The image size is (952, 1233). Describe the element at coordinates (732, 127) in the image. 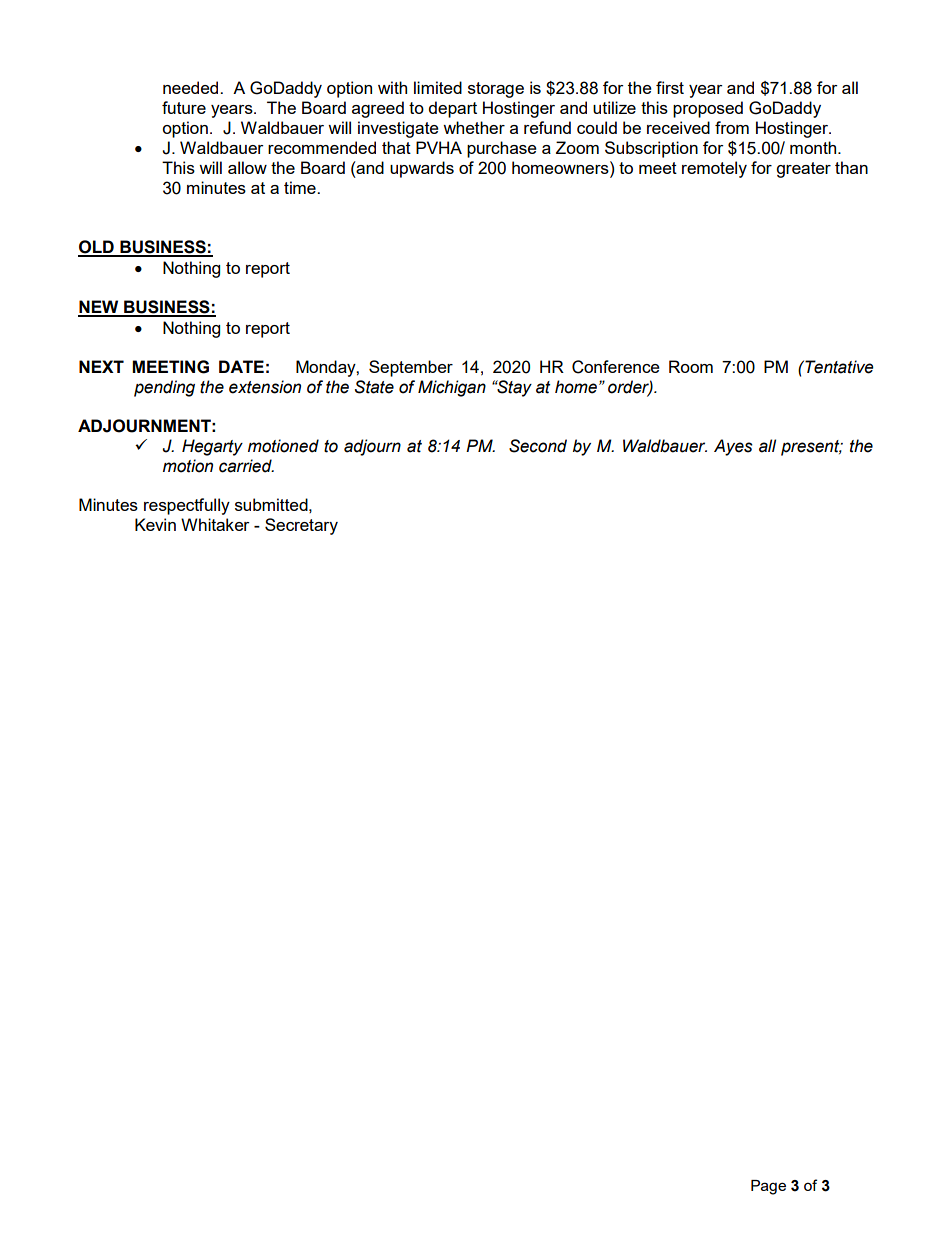

I see `from` at that location.
